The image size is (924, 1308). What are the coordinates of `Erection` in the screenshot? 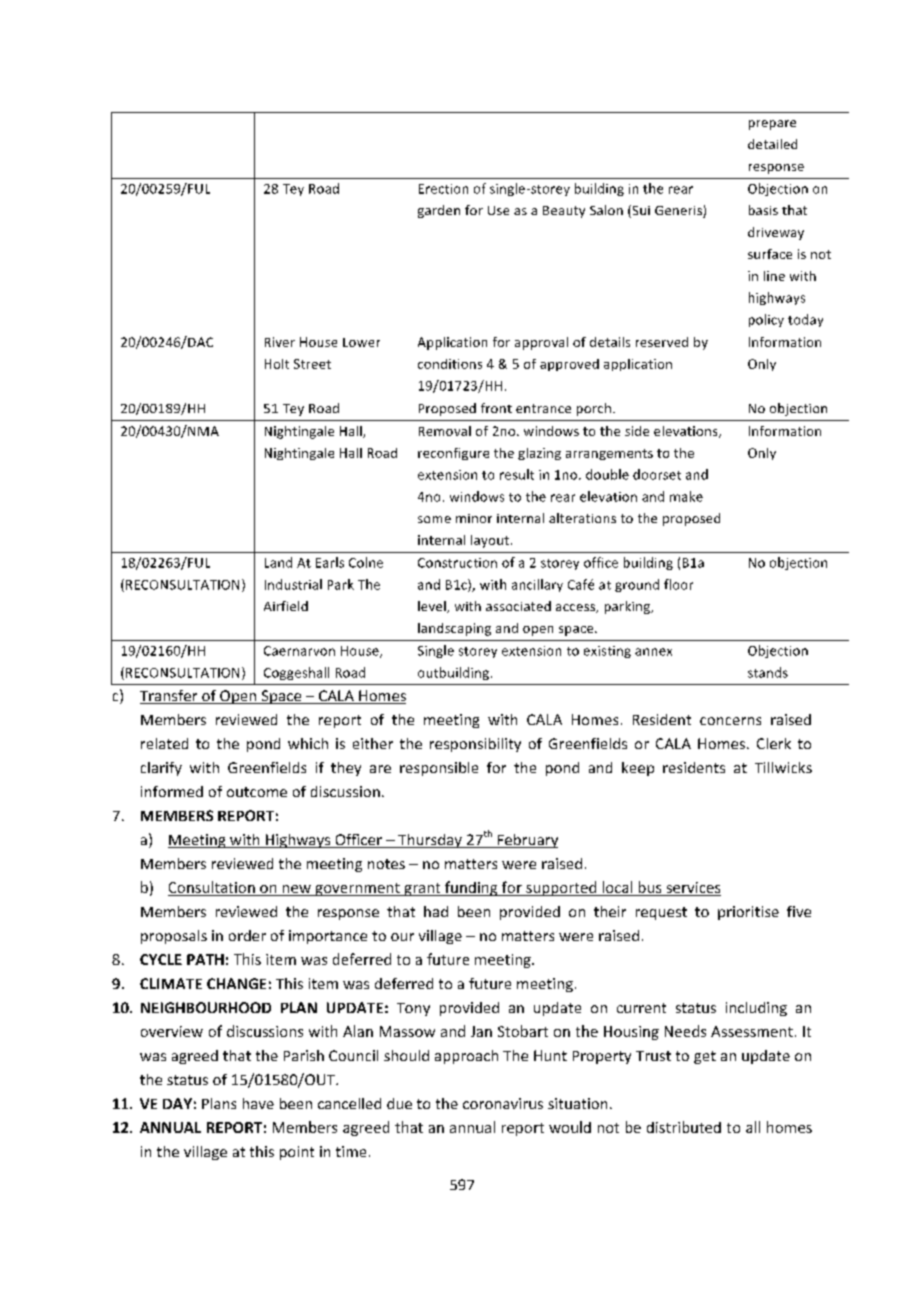 It's located at (443, 189).
